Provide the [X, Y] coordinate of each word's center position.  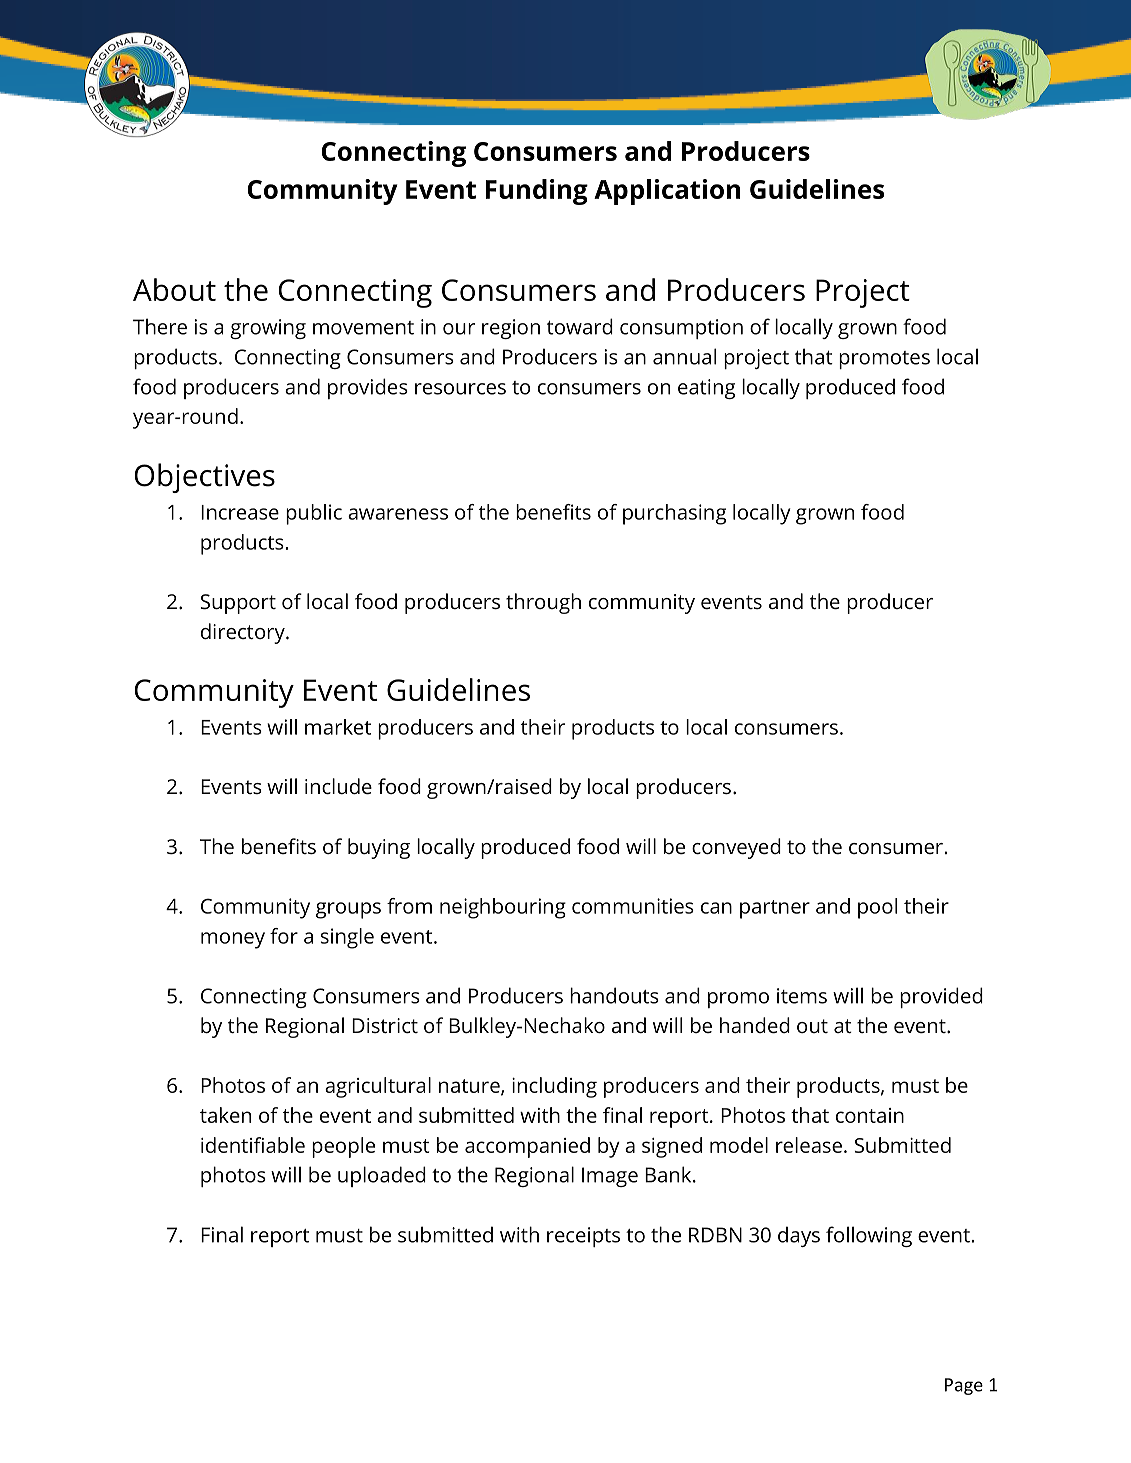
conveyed [736, 848]
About [174, 289]
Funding [537, 192]
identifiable [253, 1145]
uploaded [382, 1176]
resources [460, 389]
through [543, 603]
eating [706, 389]
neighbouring [503, 908]
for [284, 936]
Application [667, 192]
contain [870, 1115]
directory [244, 633]
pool [877, 908]
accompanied [527, 1147]
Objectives [205, 478]
